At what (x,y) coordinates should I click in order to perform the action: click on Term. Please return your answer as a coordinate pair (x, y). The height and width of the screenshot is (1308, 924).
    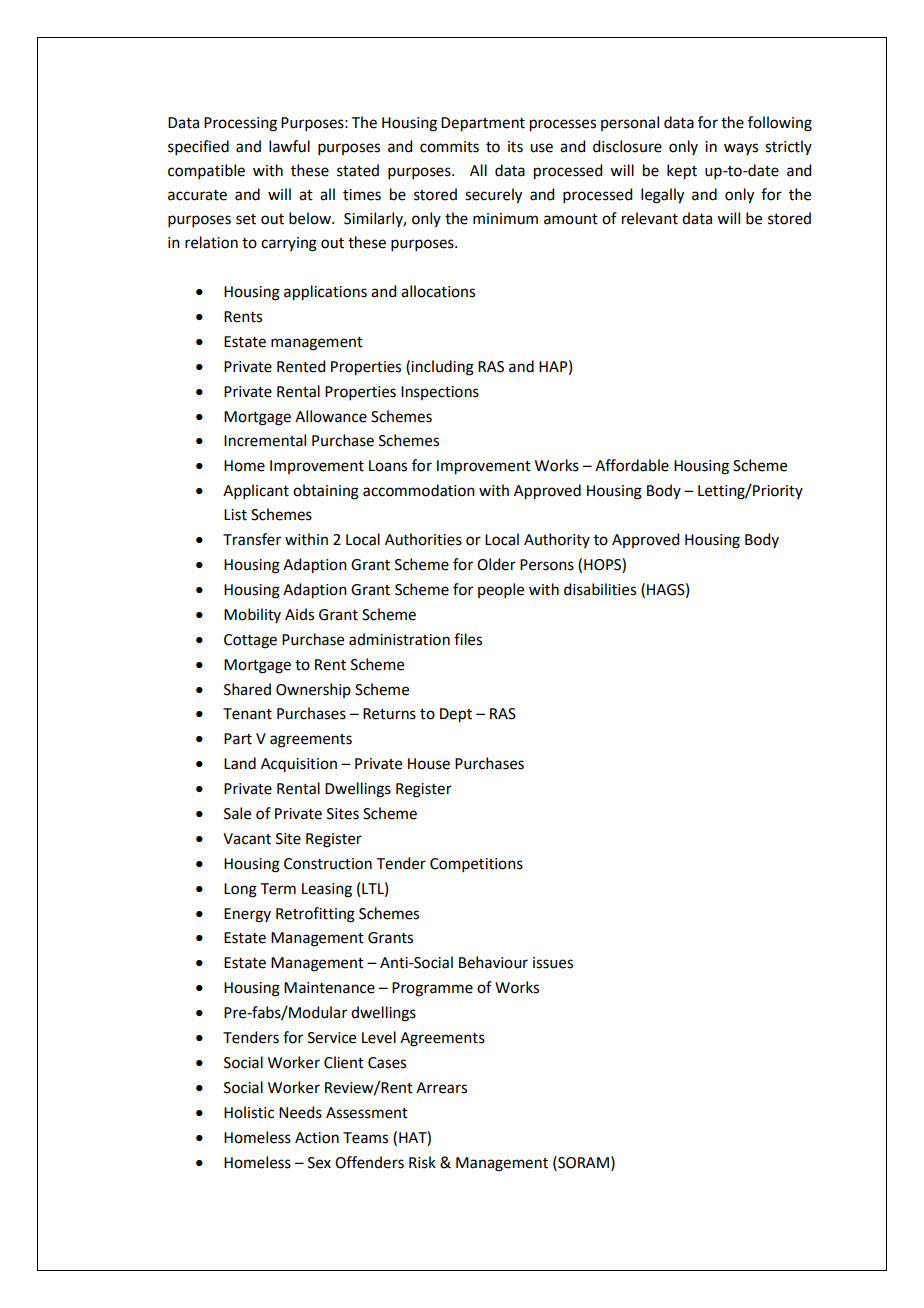
    Looking at the image, I should click on (278, 889).
